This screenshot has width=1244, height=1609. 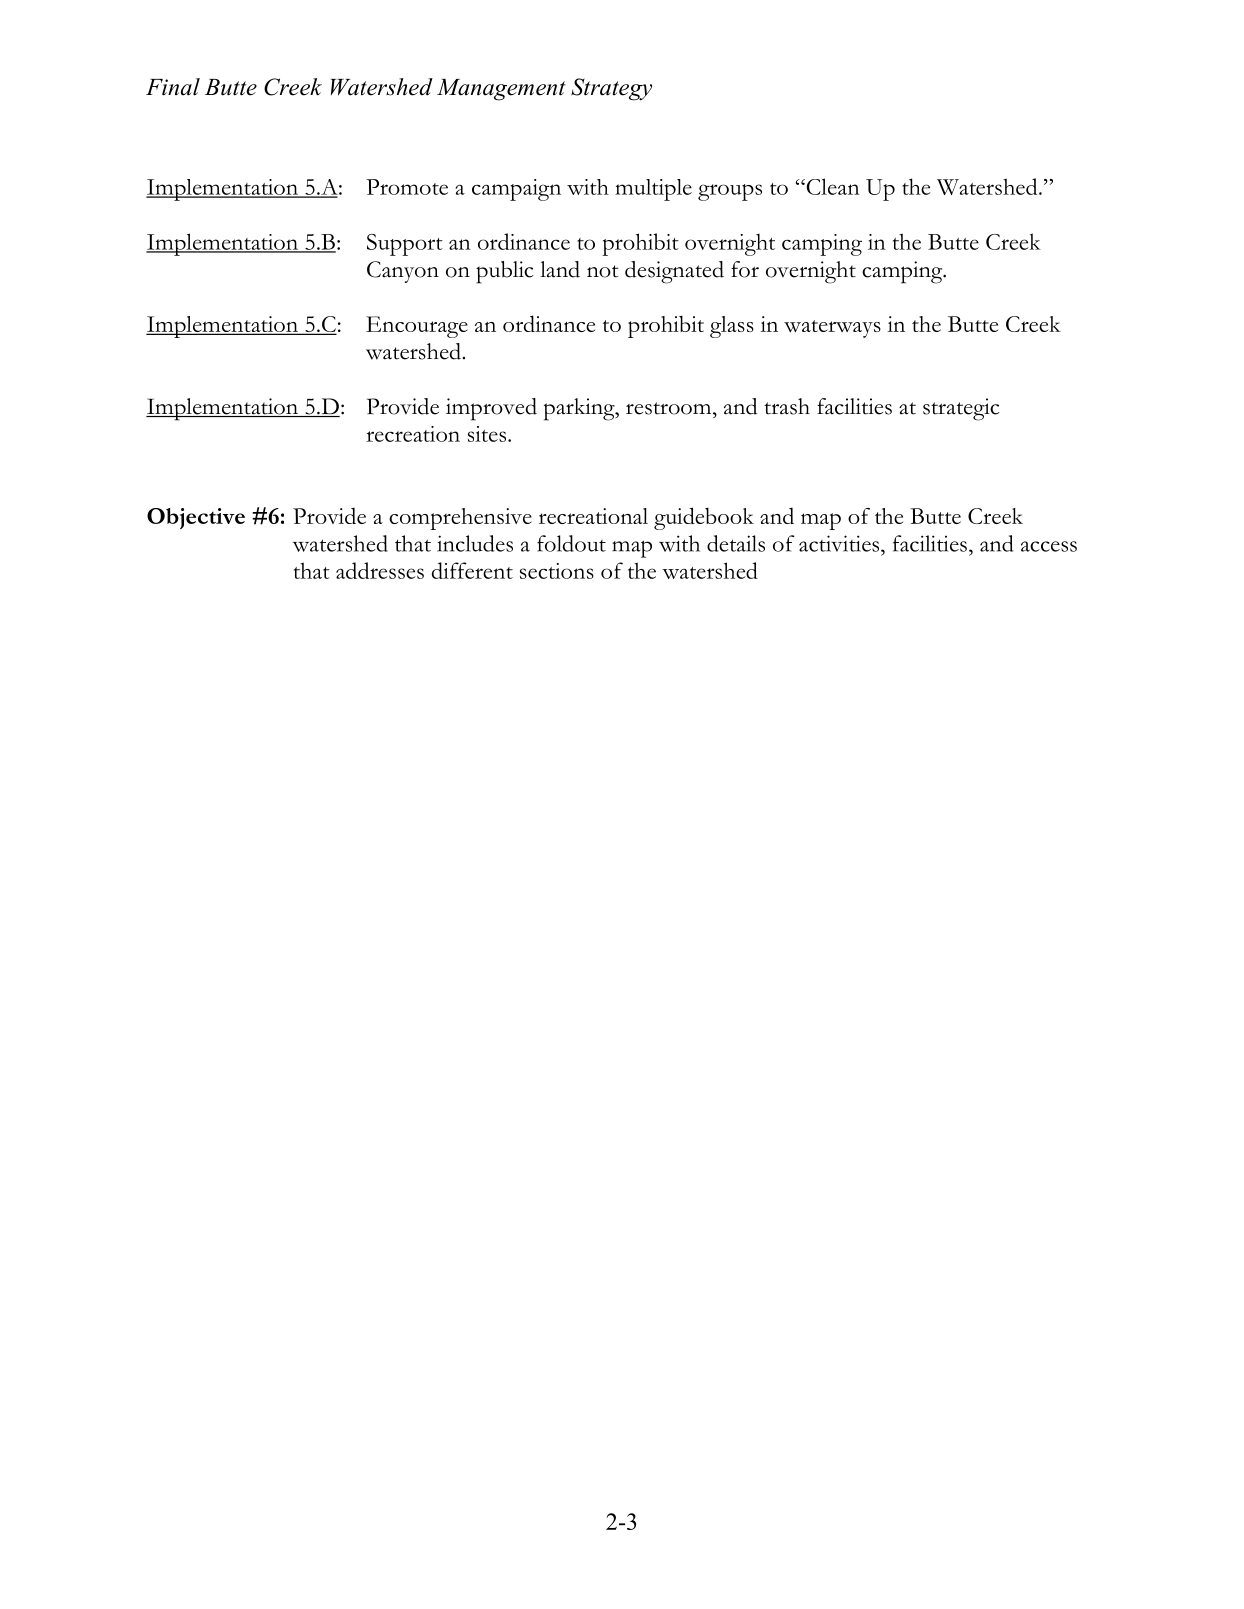 I want to click on Clean, so click(x=832, y=186).
